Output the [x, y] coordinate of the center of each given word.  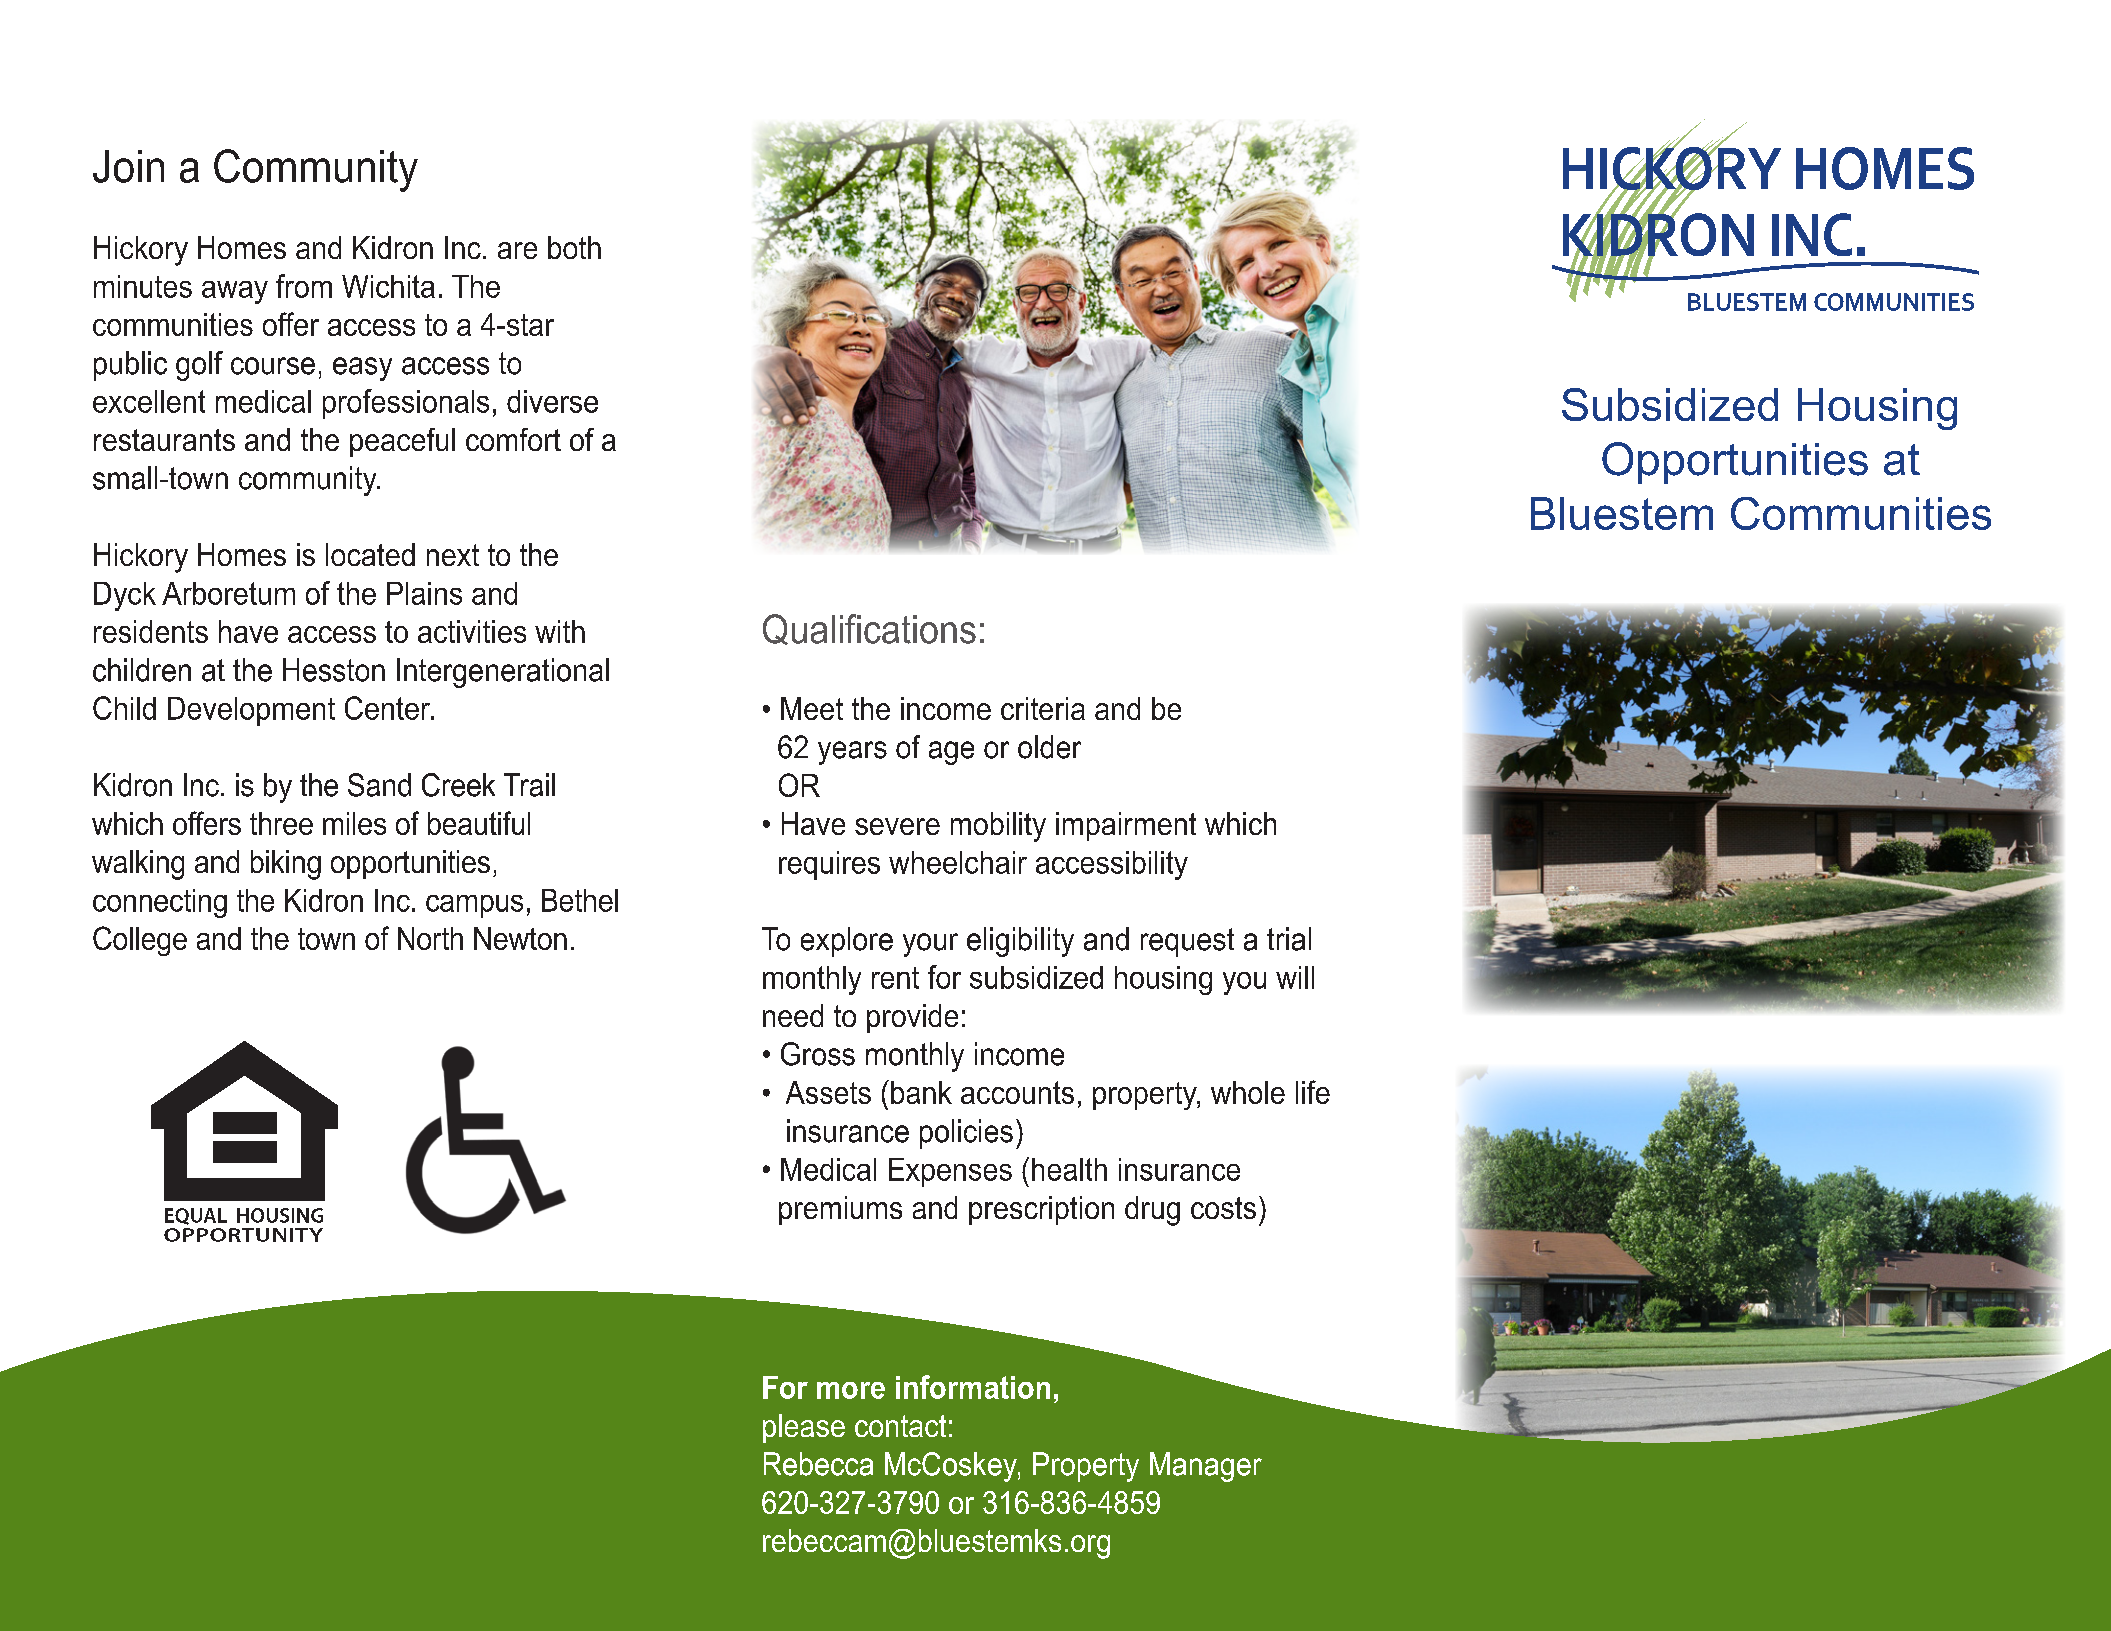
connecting [160, 903]
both [574, 247]
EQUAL [196, 1216]
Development [251, 711]
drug [1152, 1211]
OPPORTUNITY [243, 1235]
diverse [552, 401]
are [517, 250]
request [1187, 942]
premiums [840, 1210]
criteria [1043, 708]
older [1049, 747]
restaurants [164, 440]
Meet [812, 708]
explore [847, 942]
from [304, 286]
